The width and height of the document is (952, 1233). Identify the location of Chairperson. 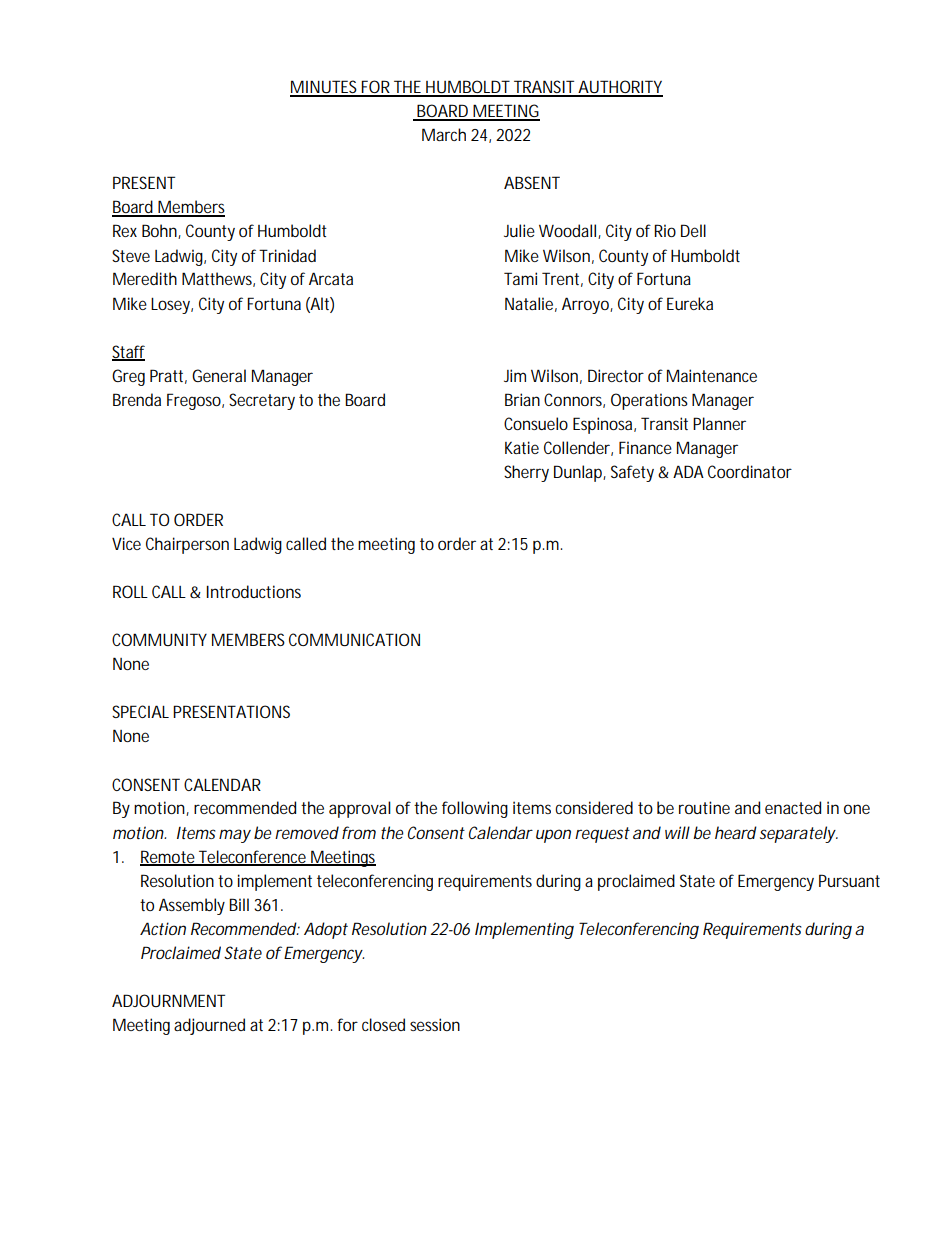
(187, 545).
